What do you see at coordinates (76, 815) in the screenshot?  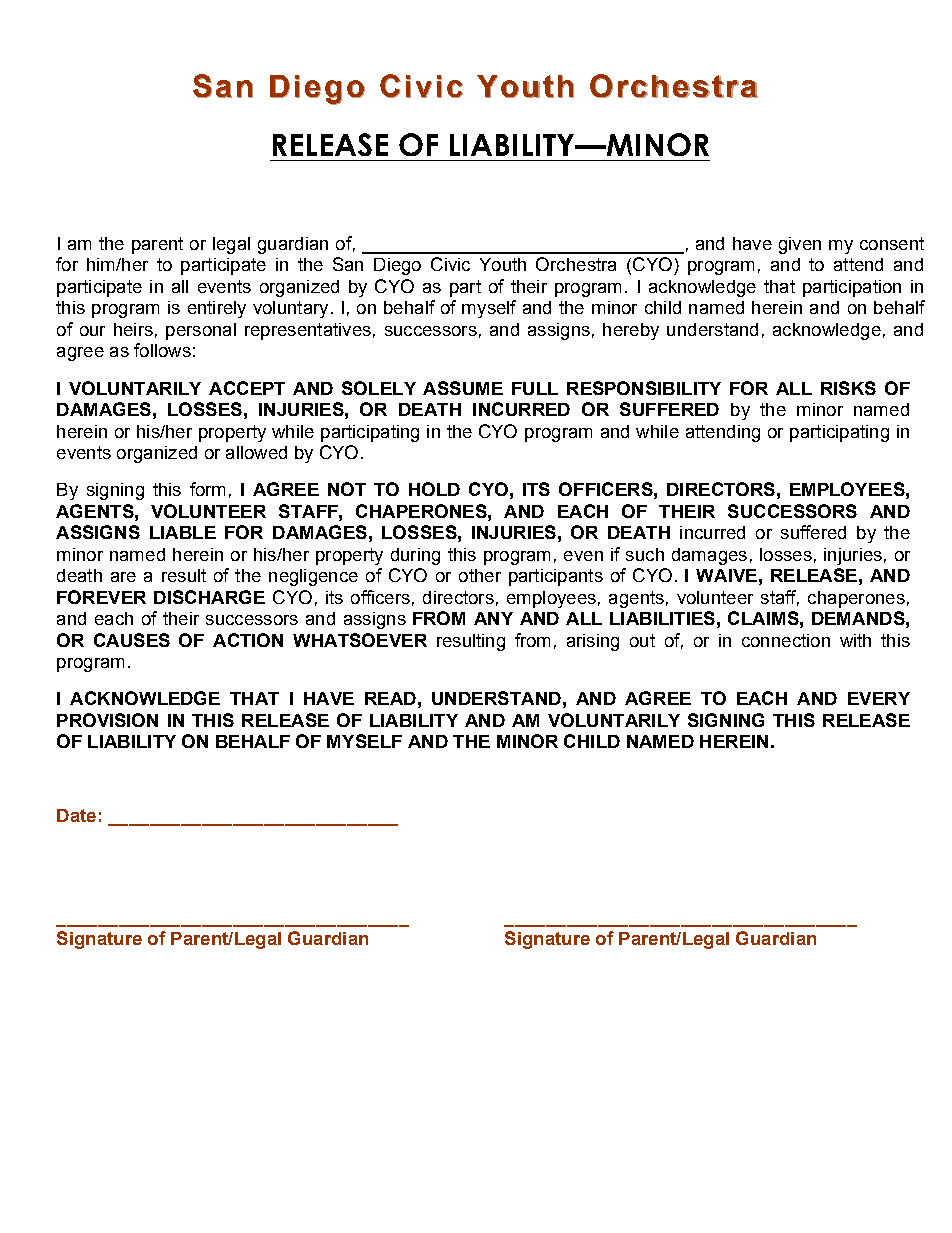 I see `Date` at bounding box center [76, 815].
